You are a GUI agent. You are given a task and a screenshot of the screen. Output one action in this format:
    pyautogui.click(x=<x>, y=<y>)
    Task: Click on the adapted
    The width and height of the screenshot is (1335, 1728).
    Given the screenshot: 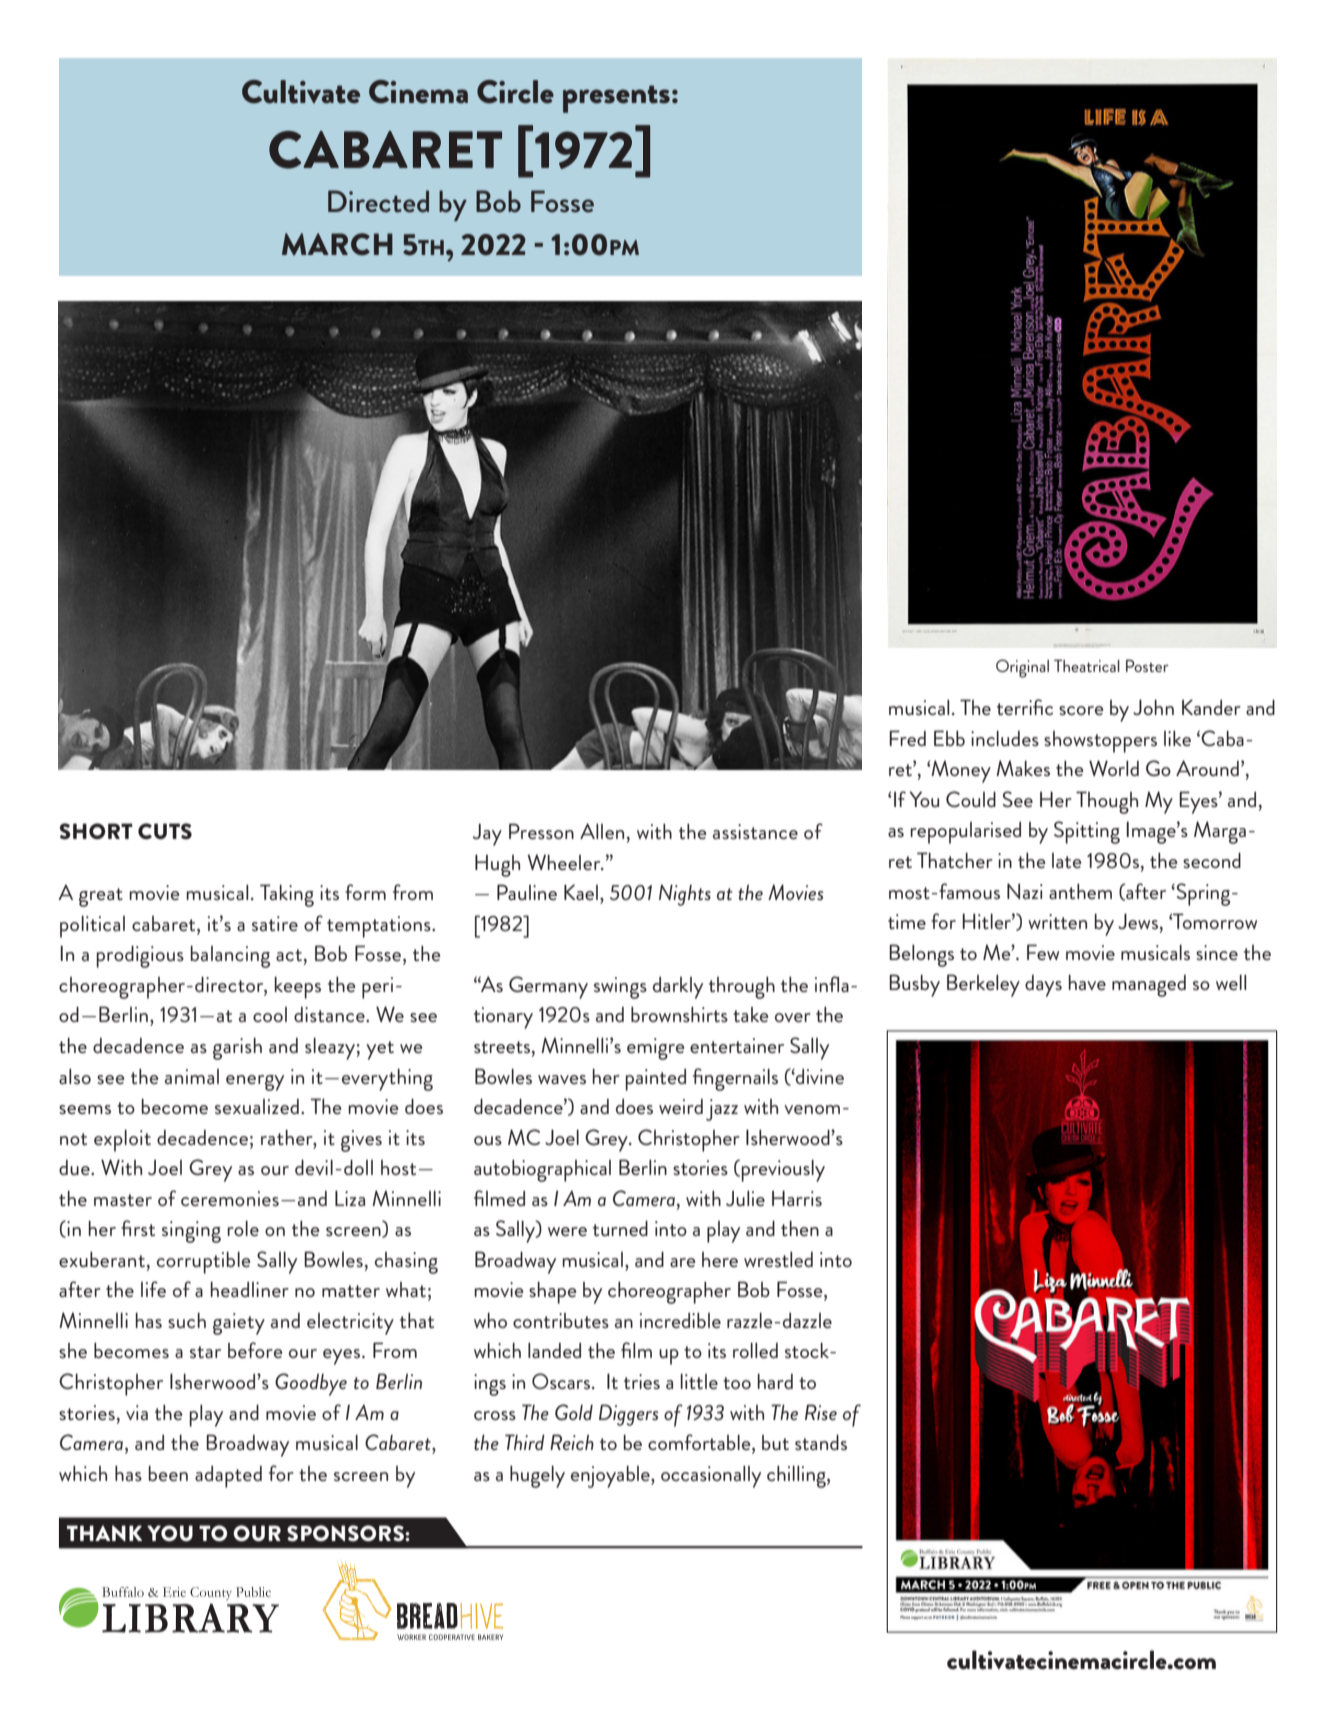 What is the action you would take?
    pyautogui.click(x=228, y=1477)
